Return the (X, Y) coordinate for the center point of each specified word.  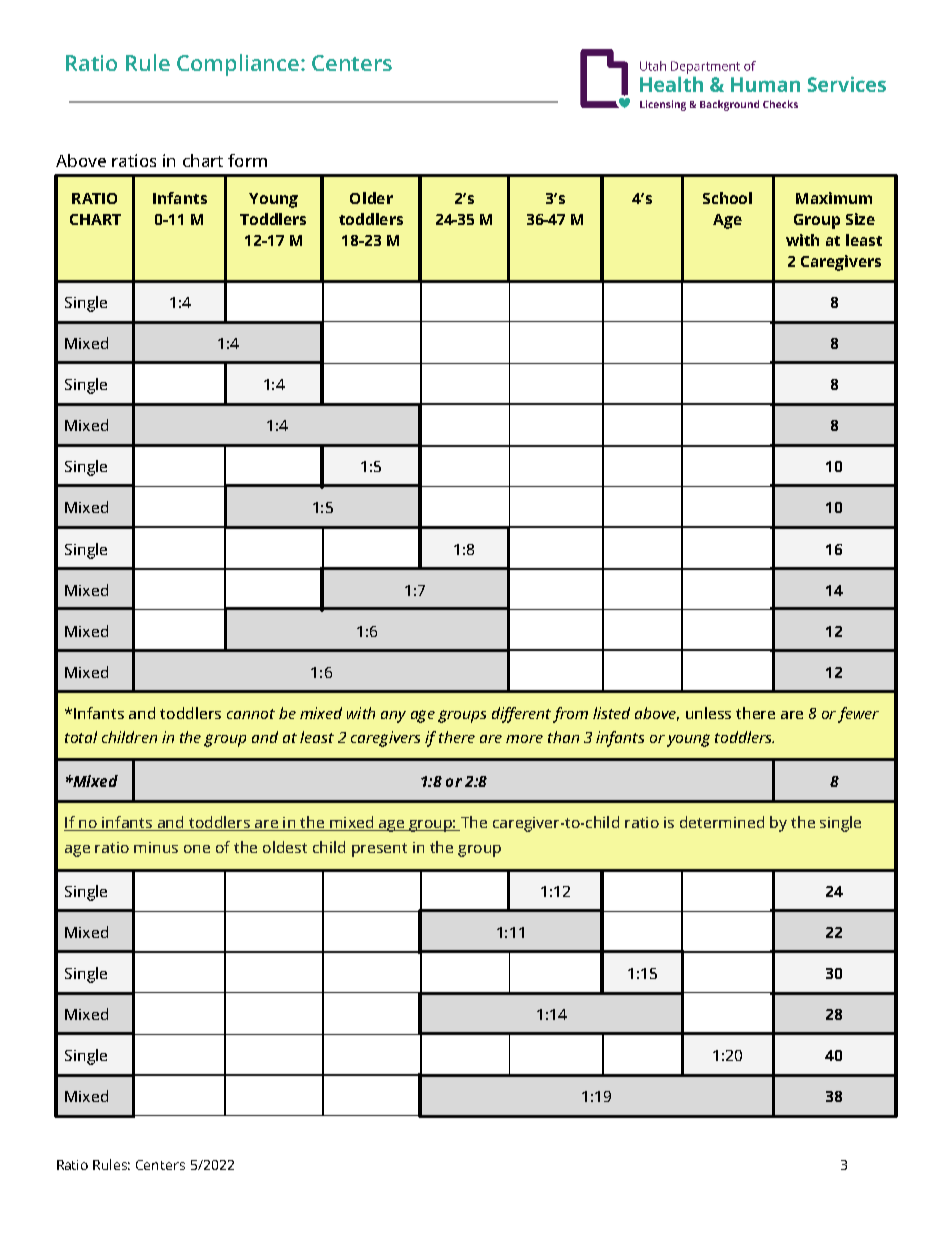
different (521, 715)
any (393, 717)
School (727, 198)
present (379, 850)
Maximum (834, 198)
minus (156, 847)
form (247, 160)
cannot (251, 714)
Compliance (238, 65)
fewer (858, 715)
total (81, 737)
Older (371, 198)
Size (860, 219)
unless (708, 713)
